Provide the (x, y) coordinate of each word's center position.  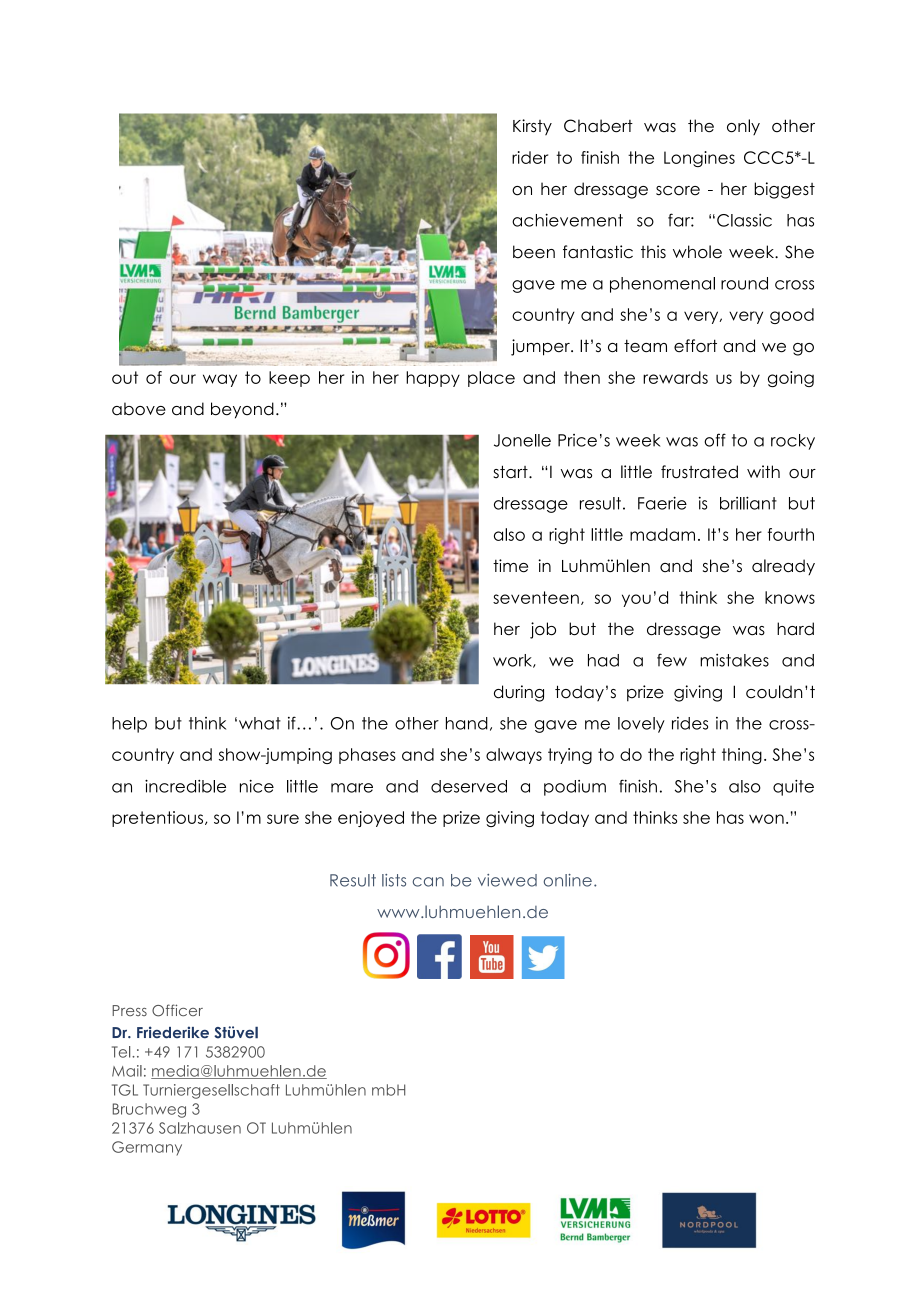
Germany (147, 1148)
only (743, 127)
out (125, 377)
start (511, 472)
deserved (469, 786)
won (766, 819)
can (428, 882)
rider (530, 157)
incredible (185, 786)
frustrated (699, 472)
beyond (242, 410)
